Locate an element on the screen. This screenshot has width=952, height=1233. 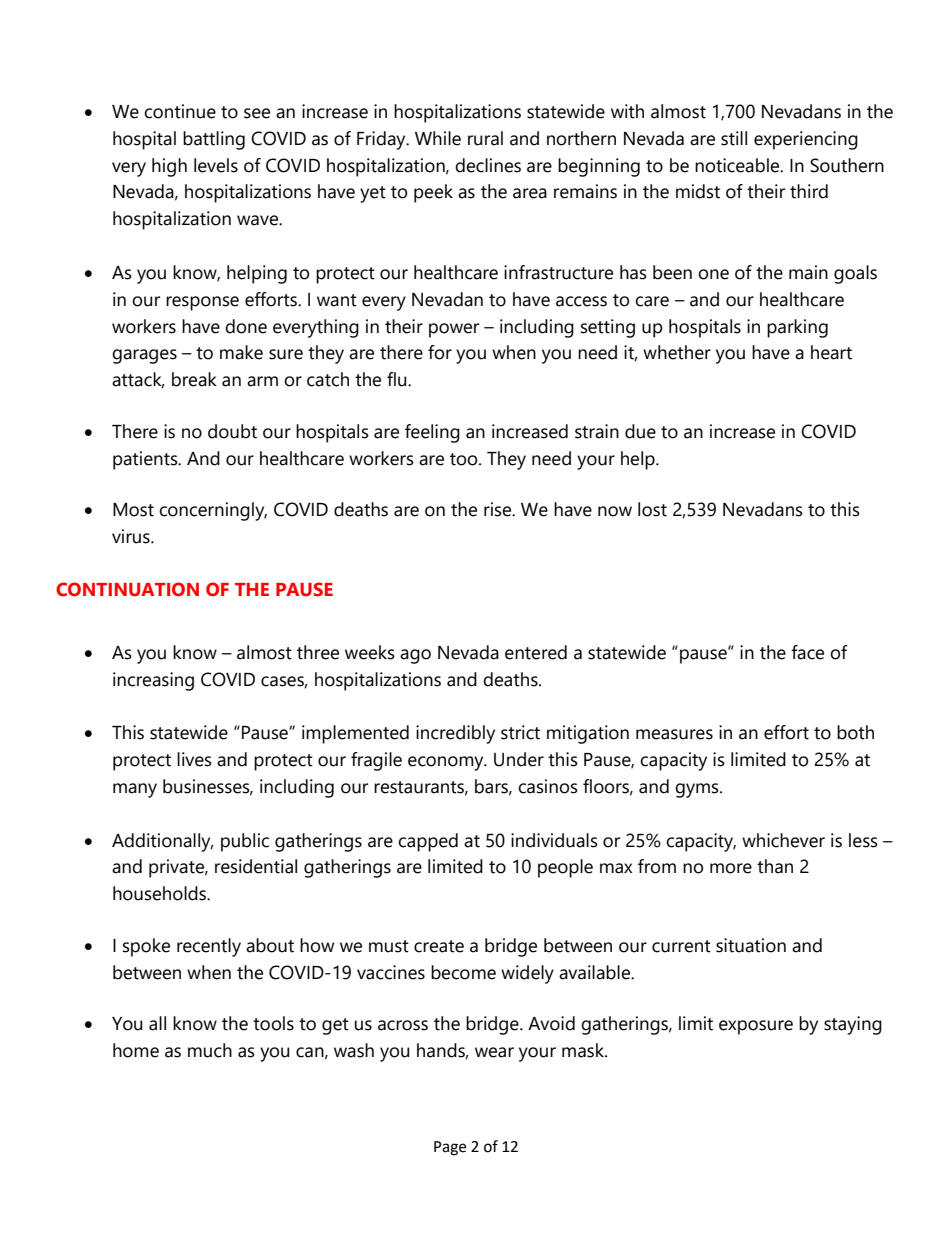
entered is located at coordinates (536, 652).
